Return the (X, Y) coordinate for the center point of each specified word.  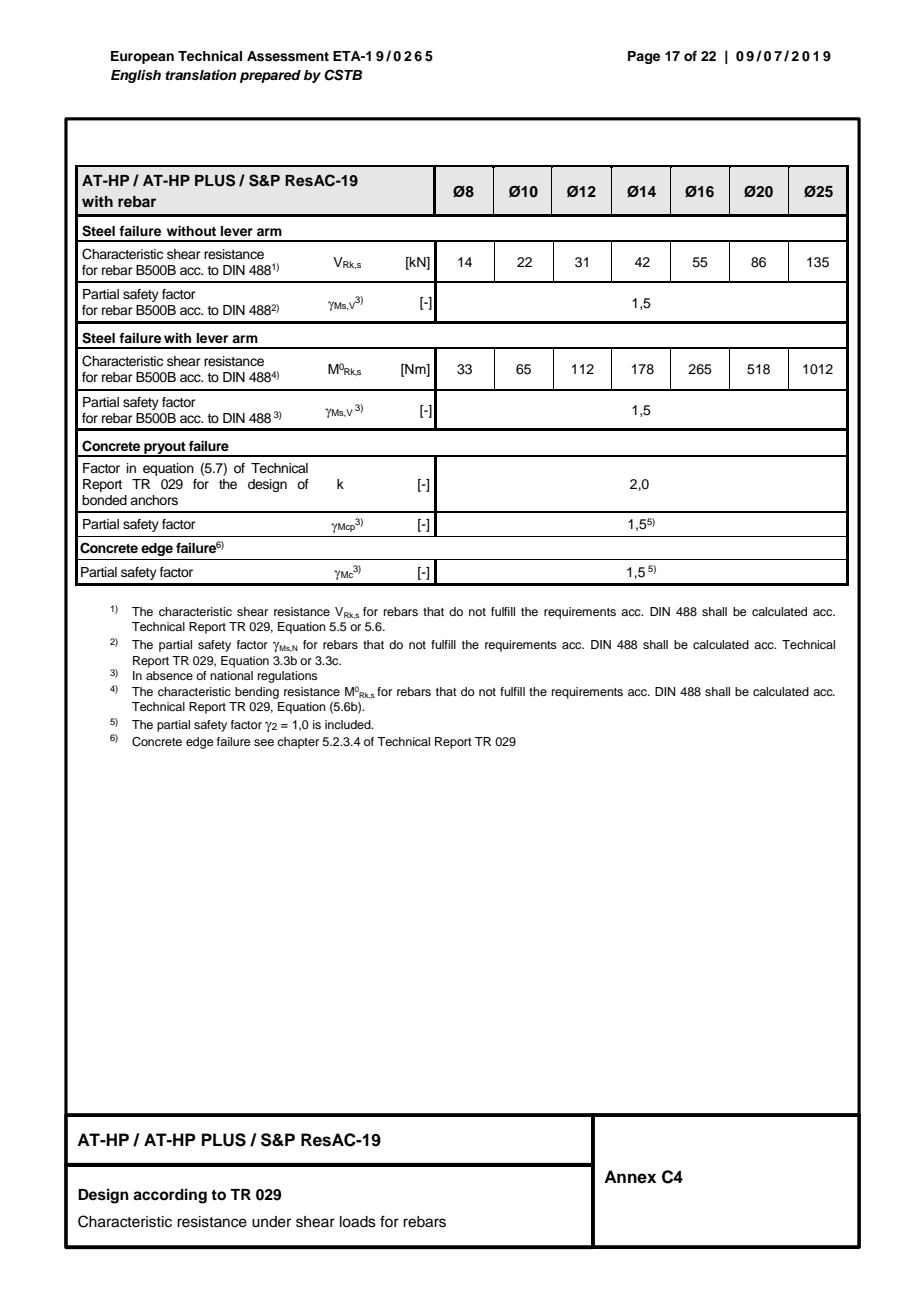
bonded (104, 500)
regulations (288, 677)
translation (201, 75)
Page (644, 57)
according (170, 1196)
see (264, 742)
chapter (298, 743)
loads (358, 1222)
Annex (630, 1177)
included (349, 724)
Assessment (288, 56)
